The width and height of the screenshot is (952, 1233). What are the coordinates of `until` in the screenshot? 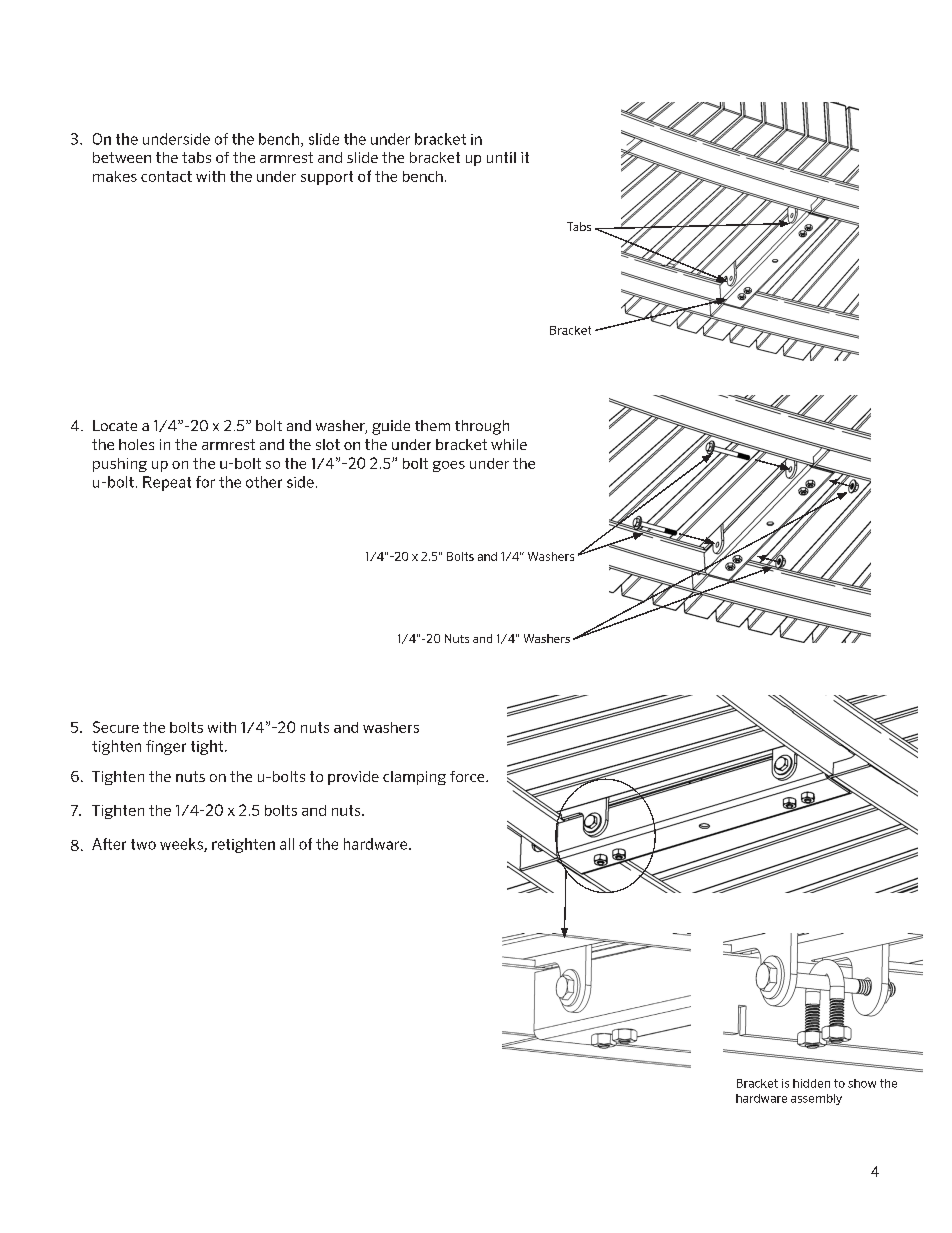 It's located at (501, 157).
